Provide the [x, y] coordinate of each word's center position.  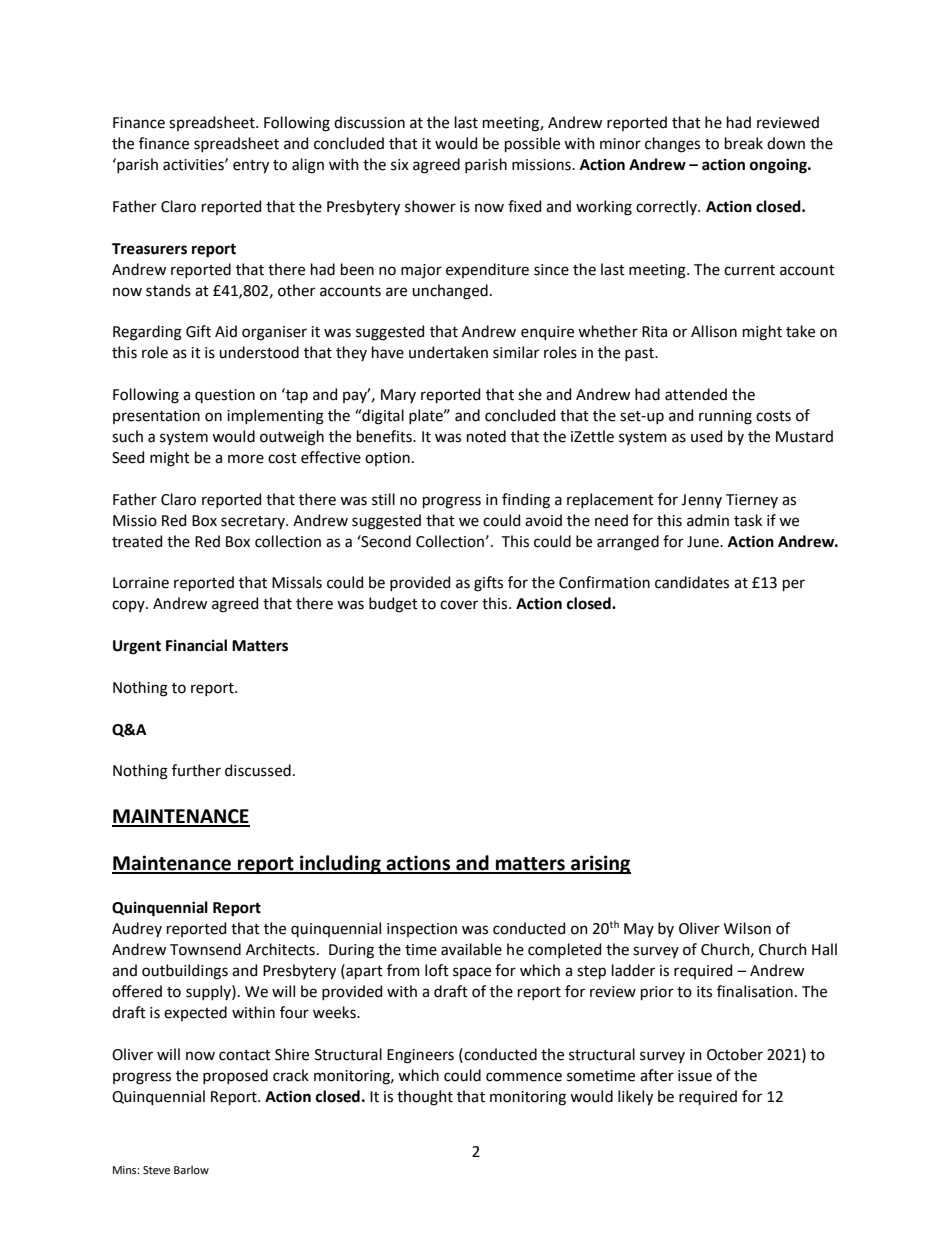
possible [532, 144]
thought [425, 1098]
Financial [196, 645]
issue [695, 1076]
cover [459, 605]
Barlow [191, 1169]
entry [251, 167]
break [744, 143]
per [794, 585]
